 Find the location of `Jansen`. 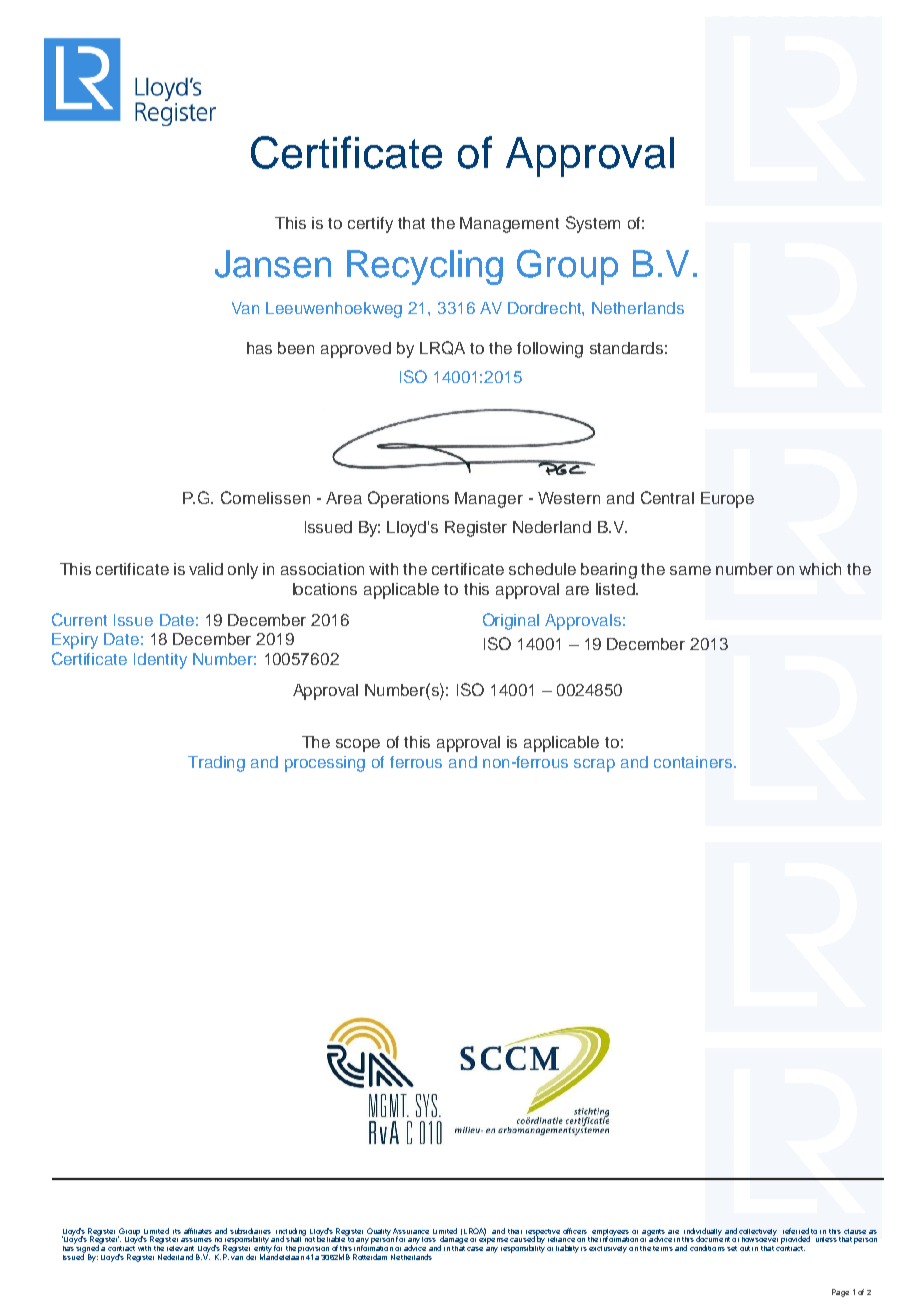

Jansen is located at coordinates (273, 264).
